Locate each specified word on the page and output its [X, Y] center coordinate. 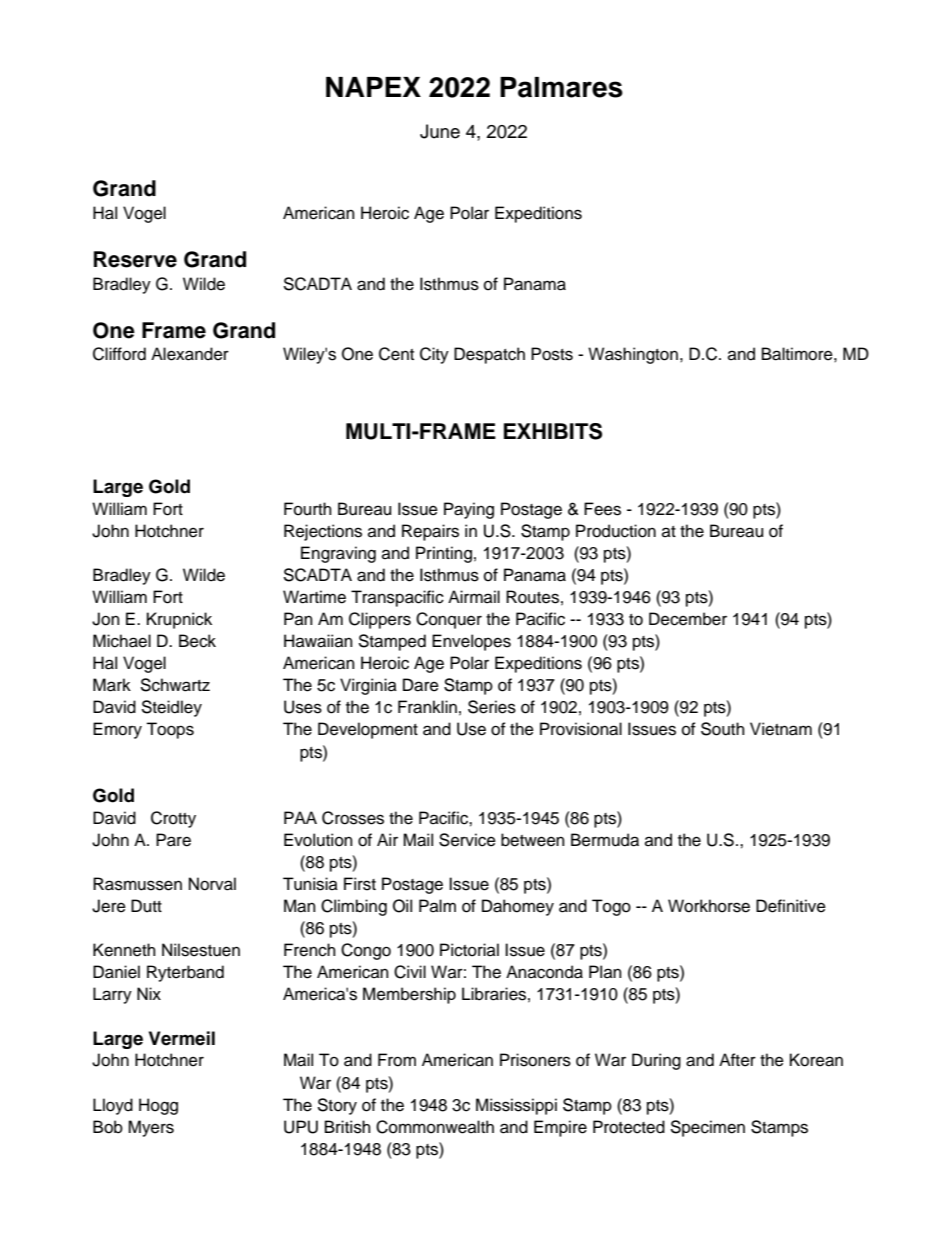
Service [467, 840]
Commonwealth [435, 1127]
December [688, 619]
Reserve [135, 259]
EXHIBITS [553, 431]
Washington [633, 355]
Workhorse [709, 906]
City [434, 355]
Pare [173, 840]
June [440, 131]
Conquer [449, 620]
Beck [197, 641]
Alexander [190, 354]
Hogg [158, 1106]
